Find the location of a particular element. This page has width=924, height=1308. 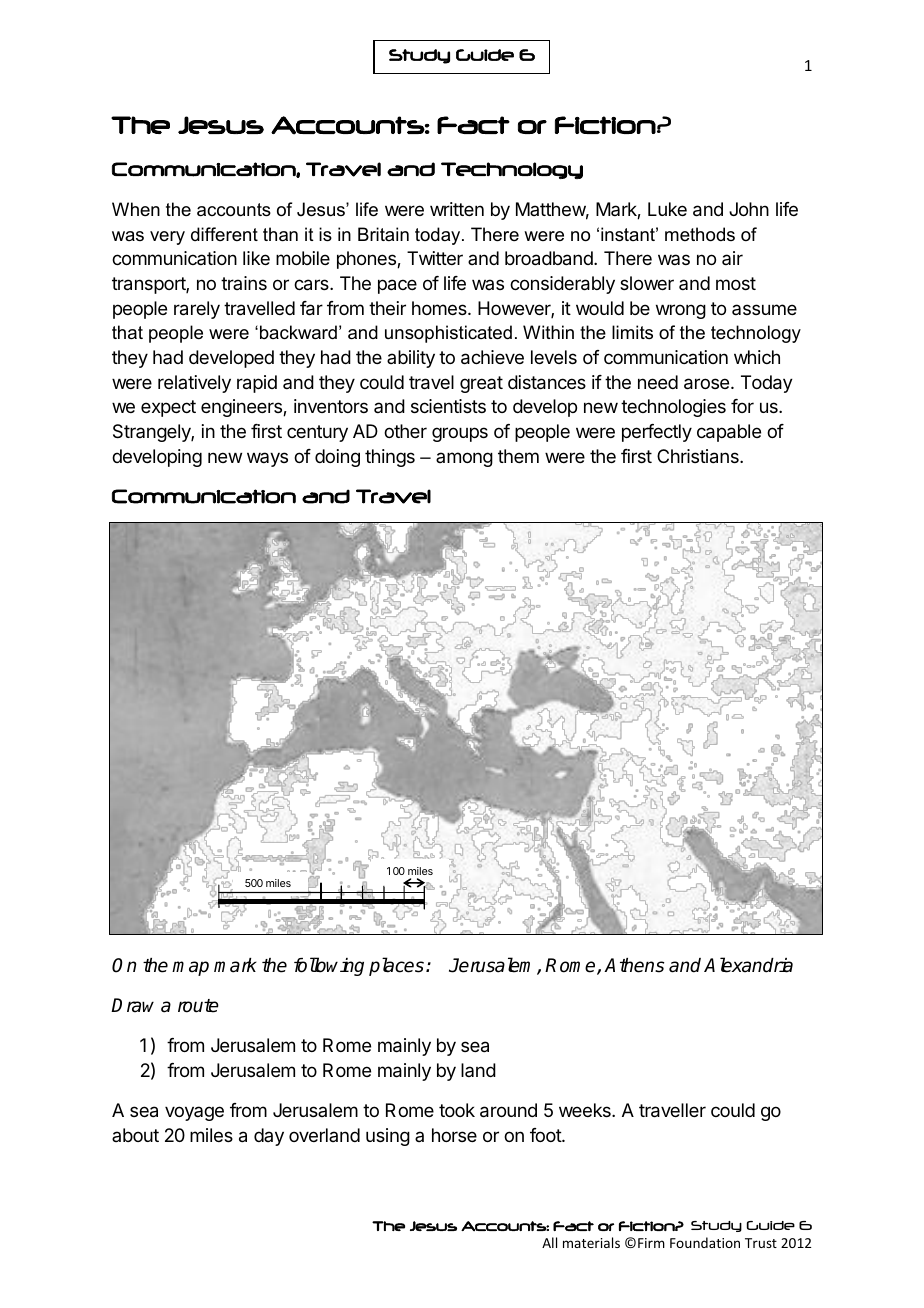

Twitter is located at coordinates (435, 258).
